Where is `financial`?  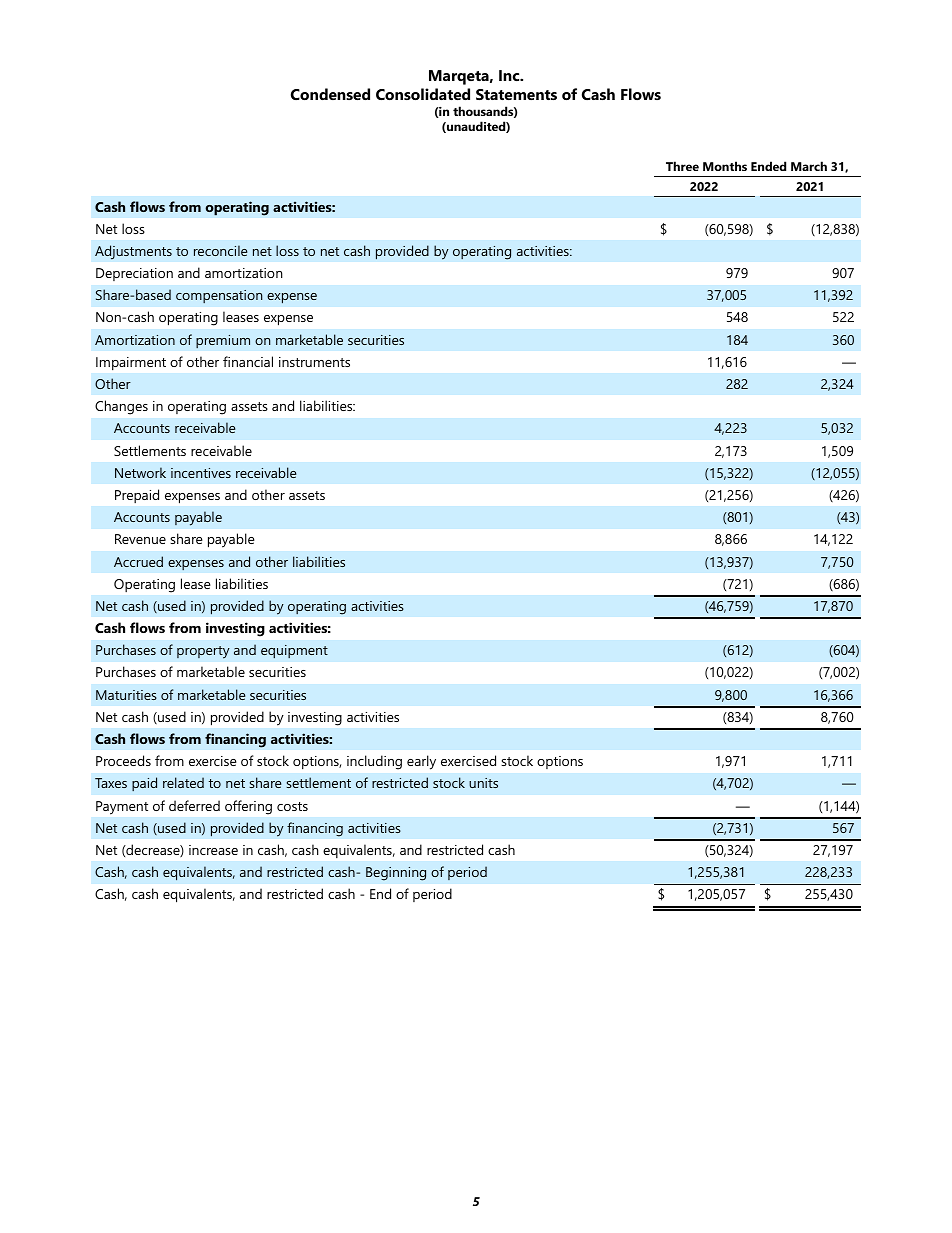
financial is located at coordinates (248, 361).
